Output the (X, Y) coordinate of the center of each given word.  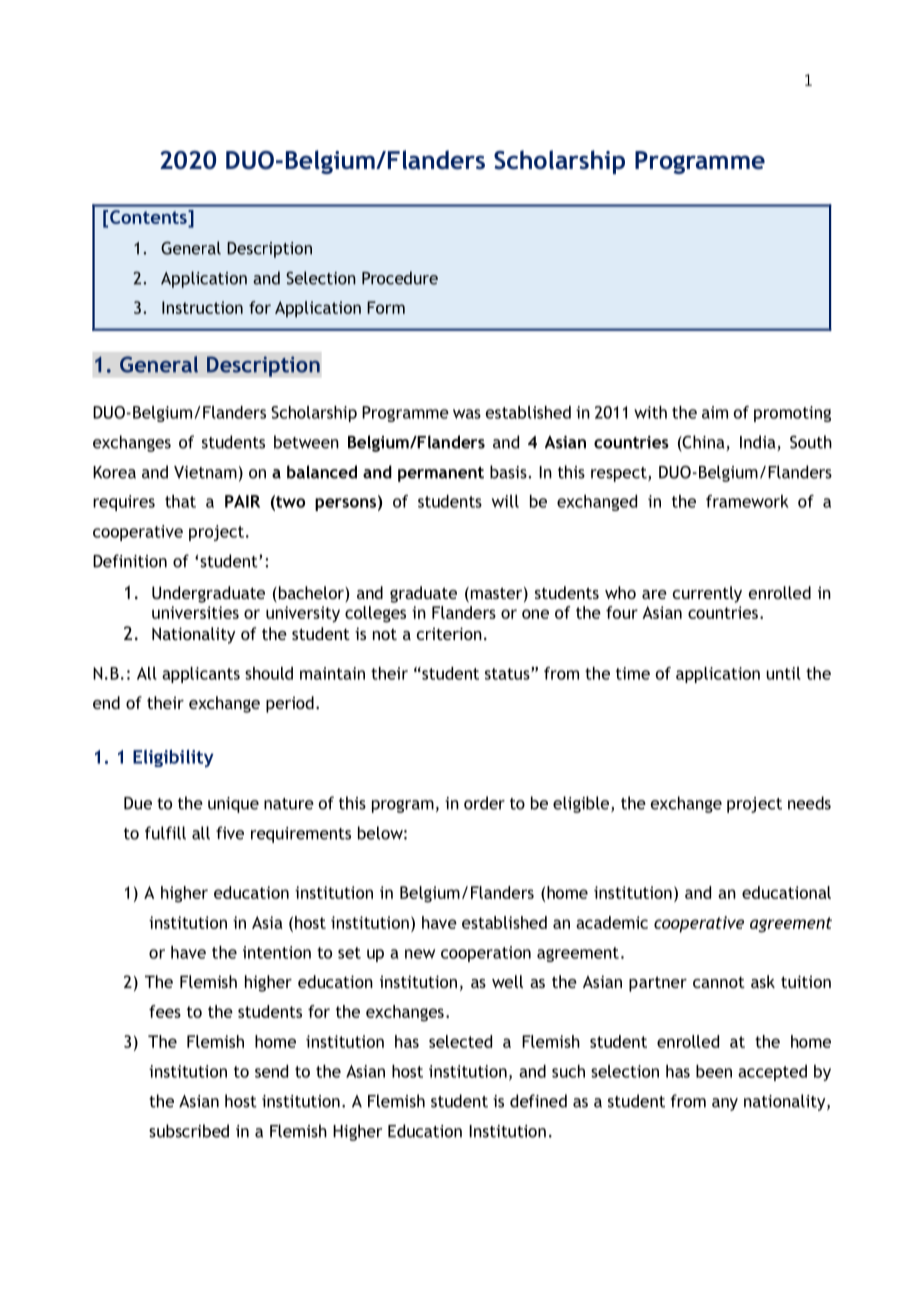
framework (747, 501)
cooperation (486, 954)
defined (538, 1101)
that (180, 501)
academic (612, 922)
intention (277, 952)
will (505, 501)
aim (715, 412)
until (783, 673)
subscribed (189, 1131)
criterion (449, 633)
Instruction (202, 307)
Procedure (400, 278)
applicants (201, 675)
